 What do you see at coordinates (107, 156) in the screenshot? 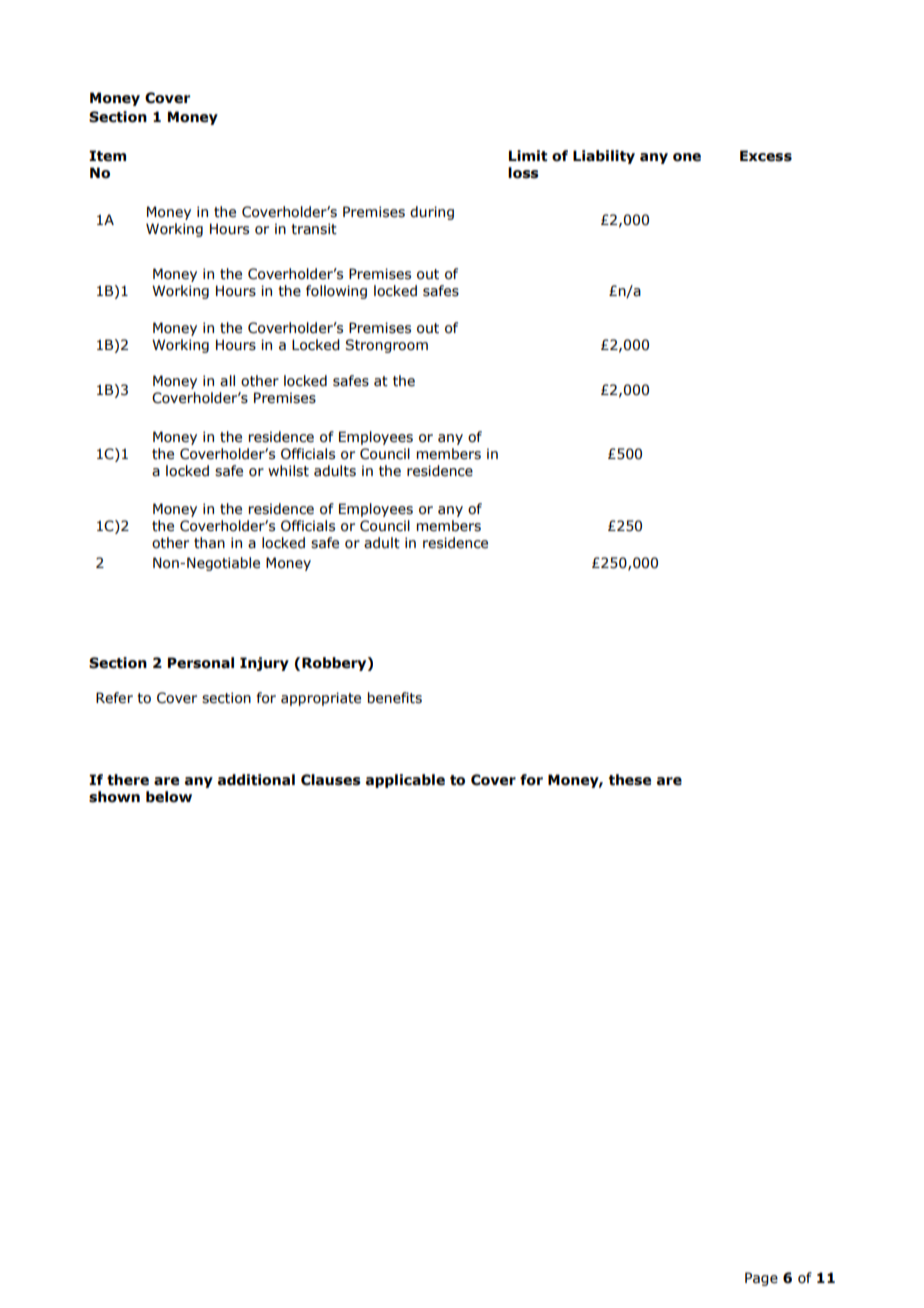
I see `Item` at bounding box center [107, 156].
